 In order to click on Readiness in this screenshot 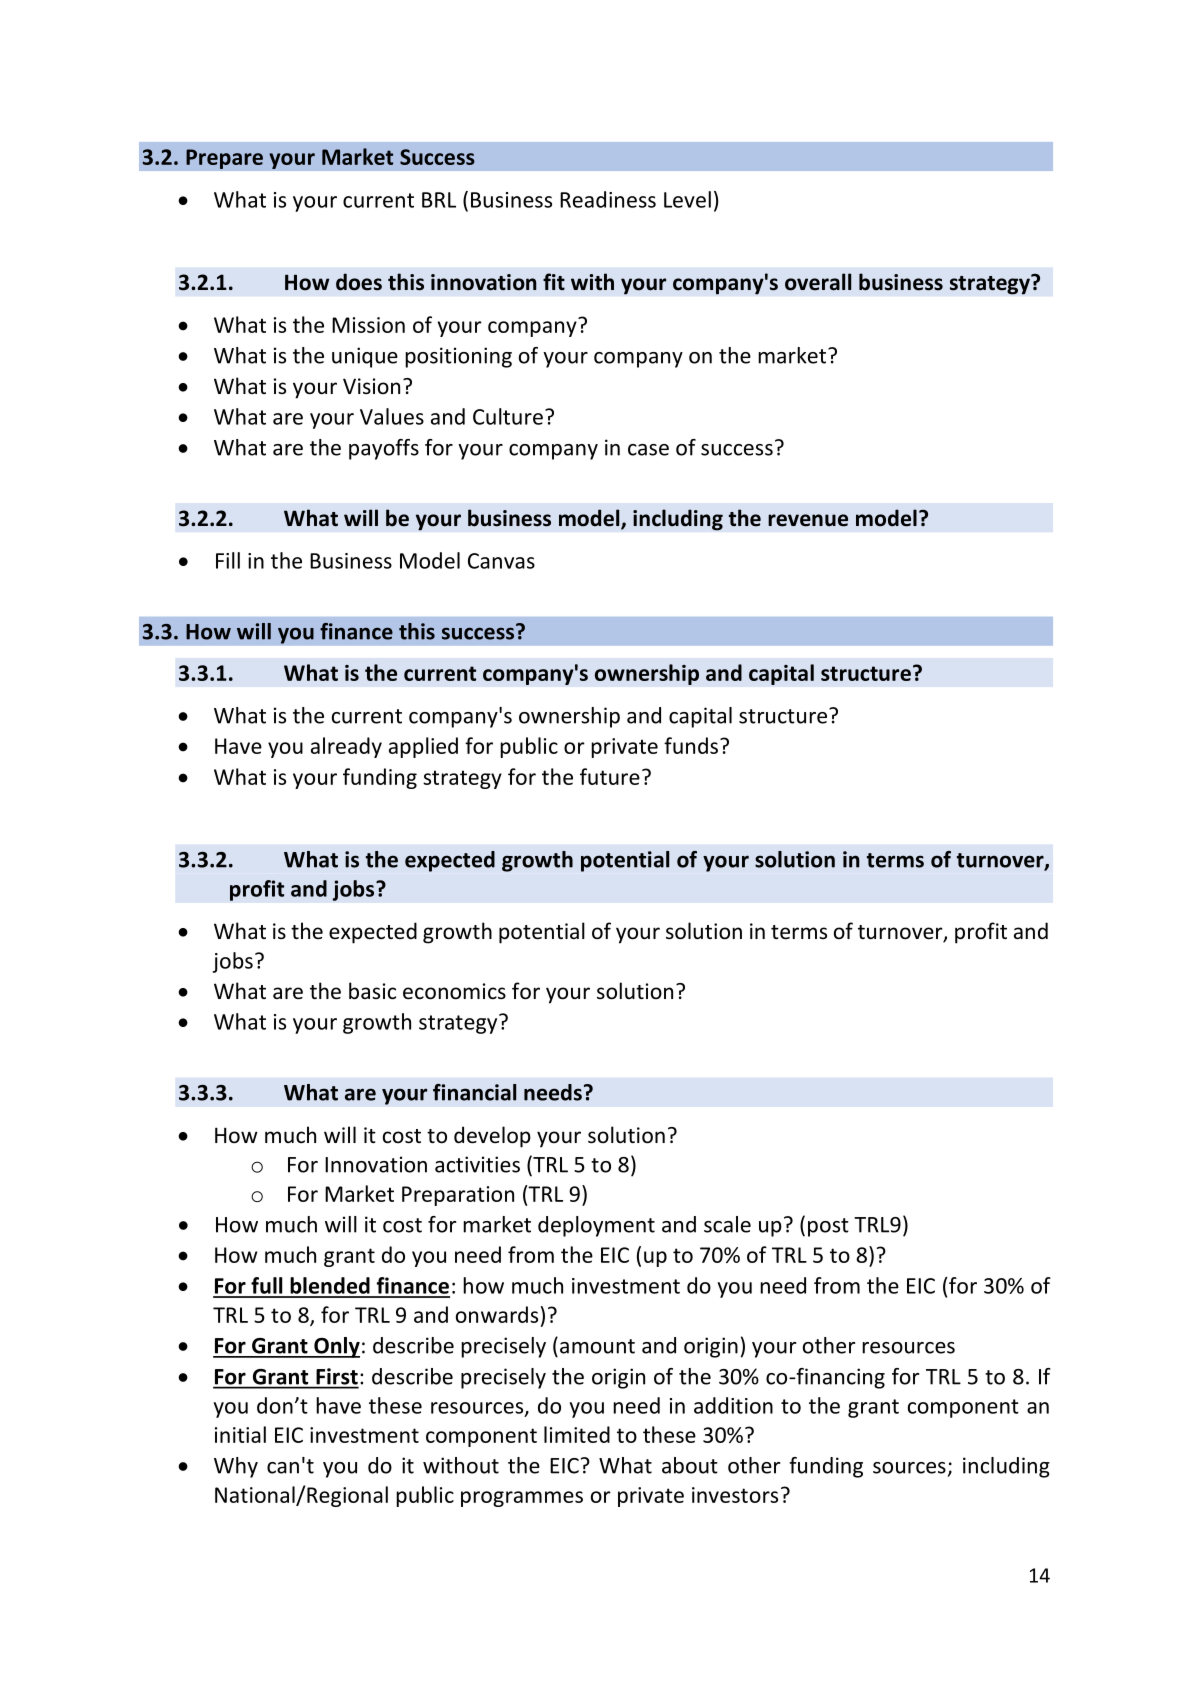, I will do `click(608, 199)`.
